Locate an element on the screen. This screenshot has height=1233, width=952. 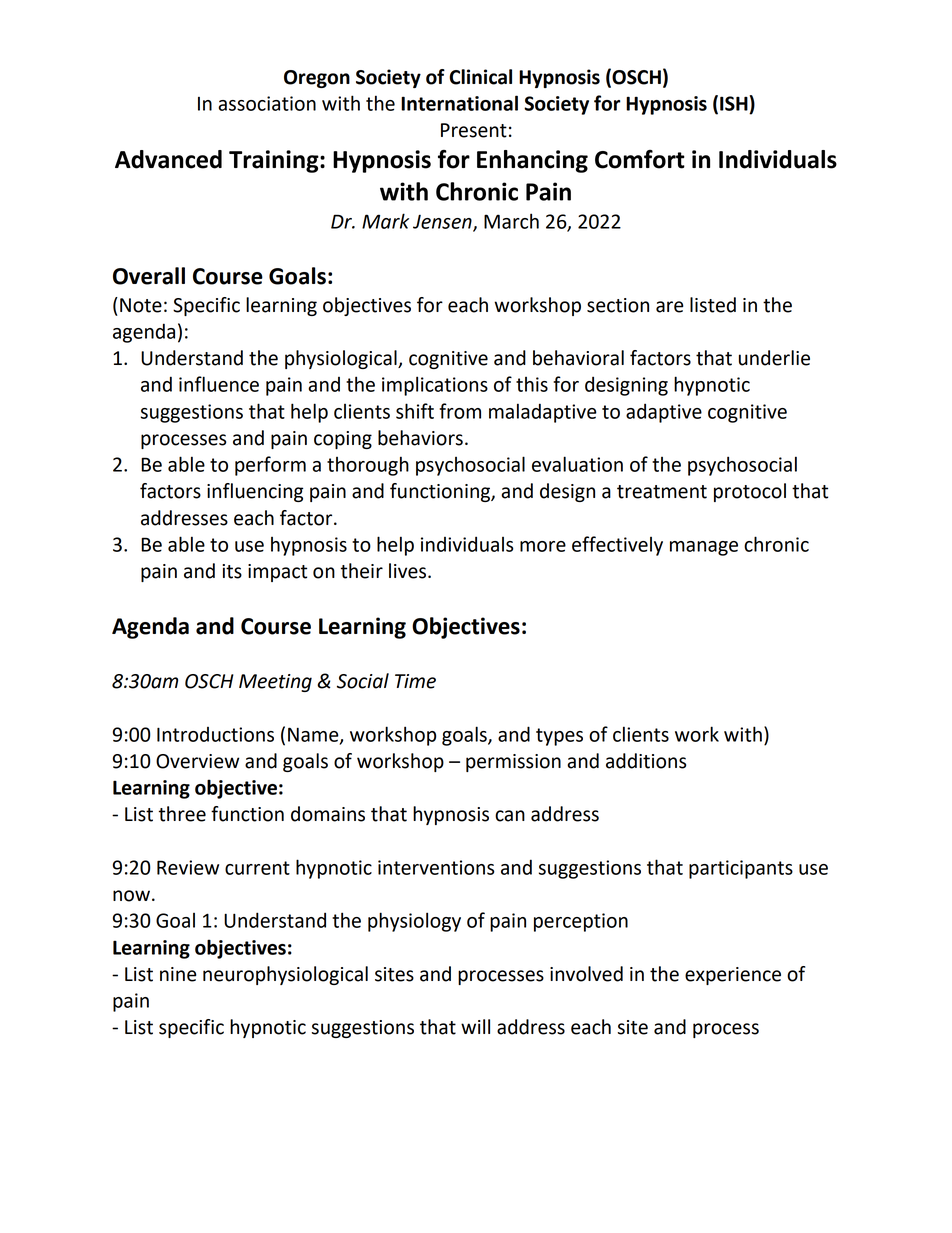
lives is located at coordinates (409, 571).
